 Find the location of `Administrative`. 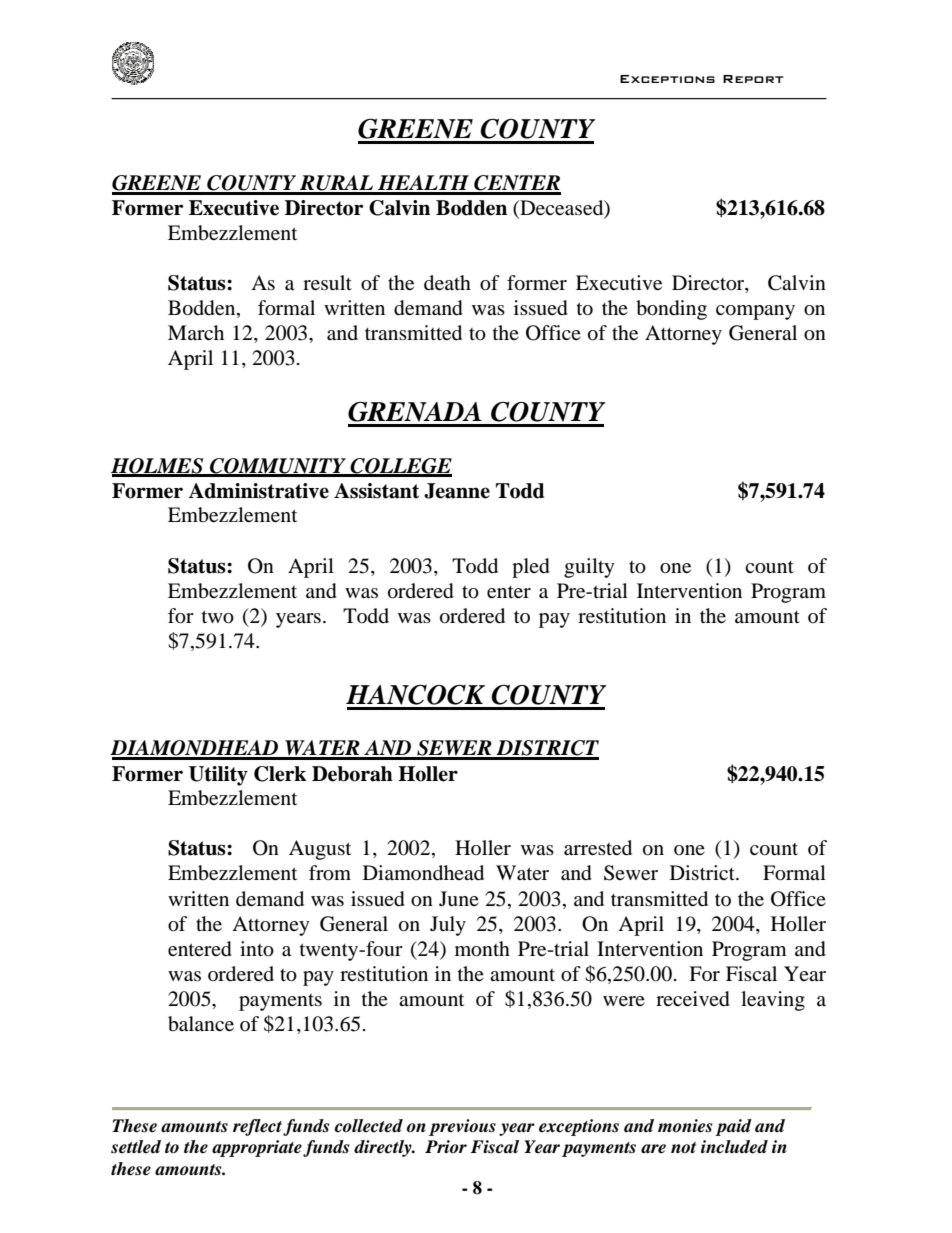

Administrative is located at coordinates (258, 491).
